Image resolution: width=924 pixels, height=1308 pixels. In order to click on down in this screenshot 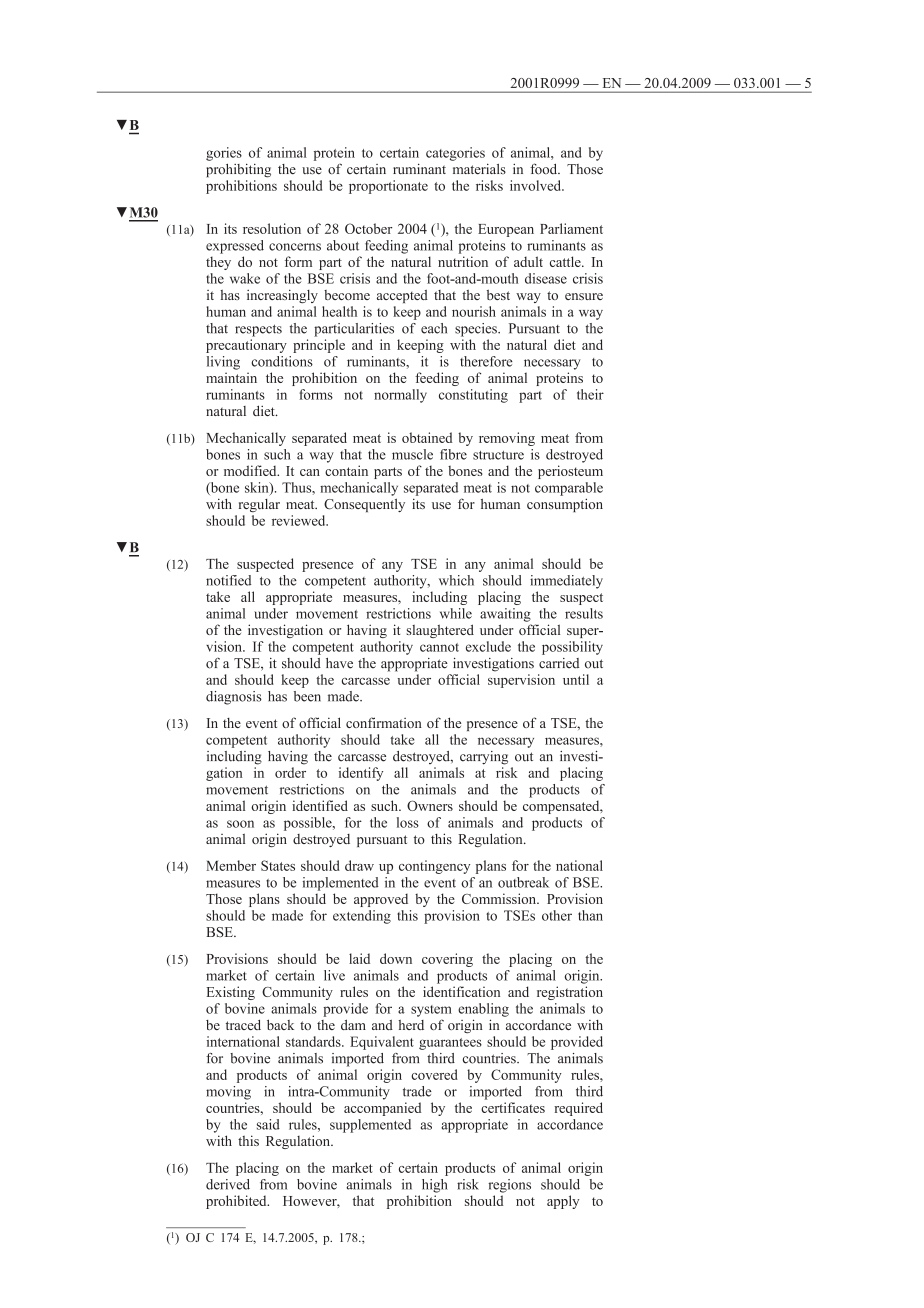, I will do `click(396, 958)`.
